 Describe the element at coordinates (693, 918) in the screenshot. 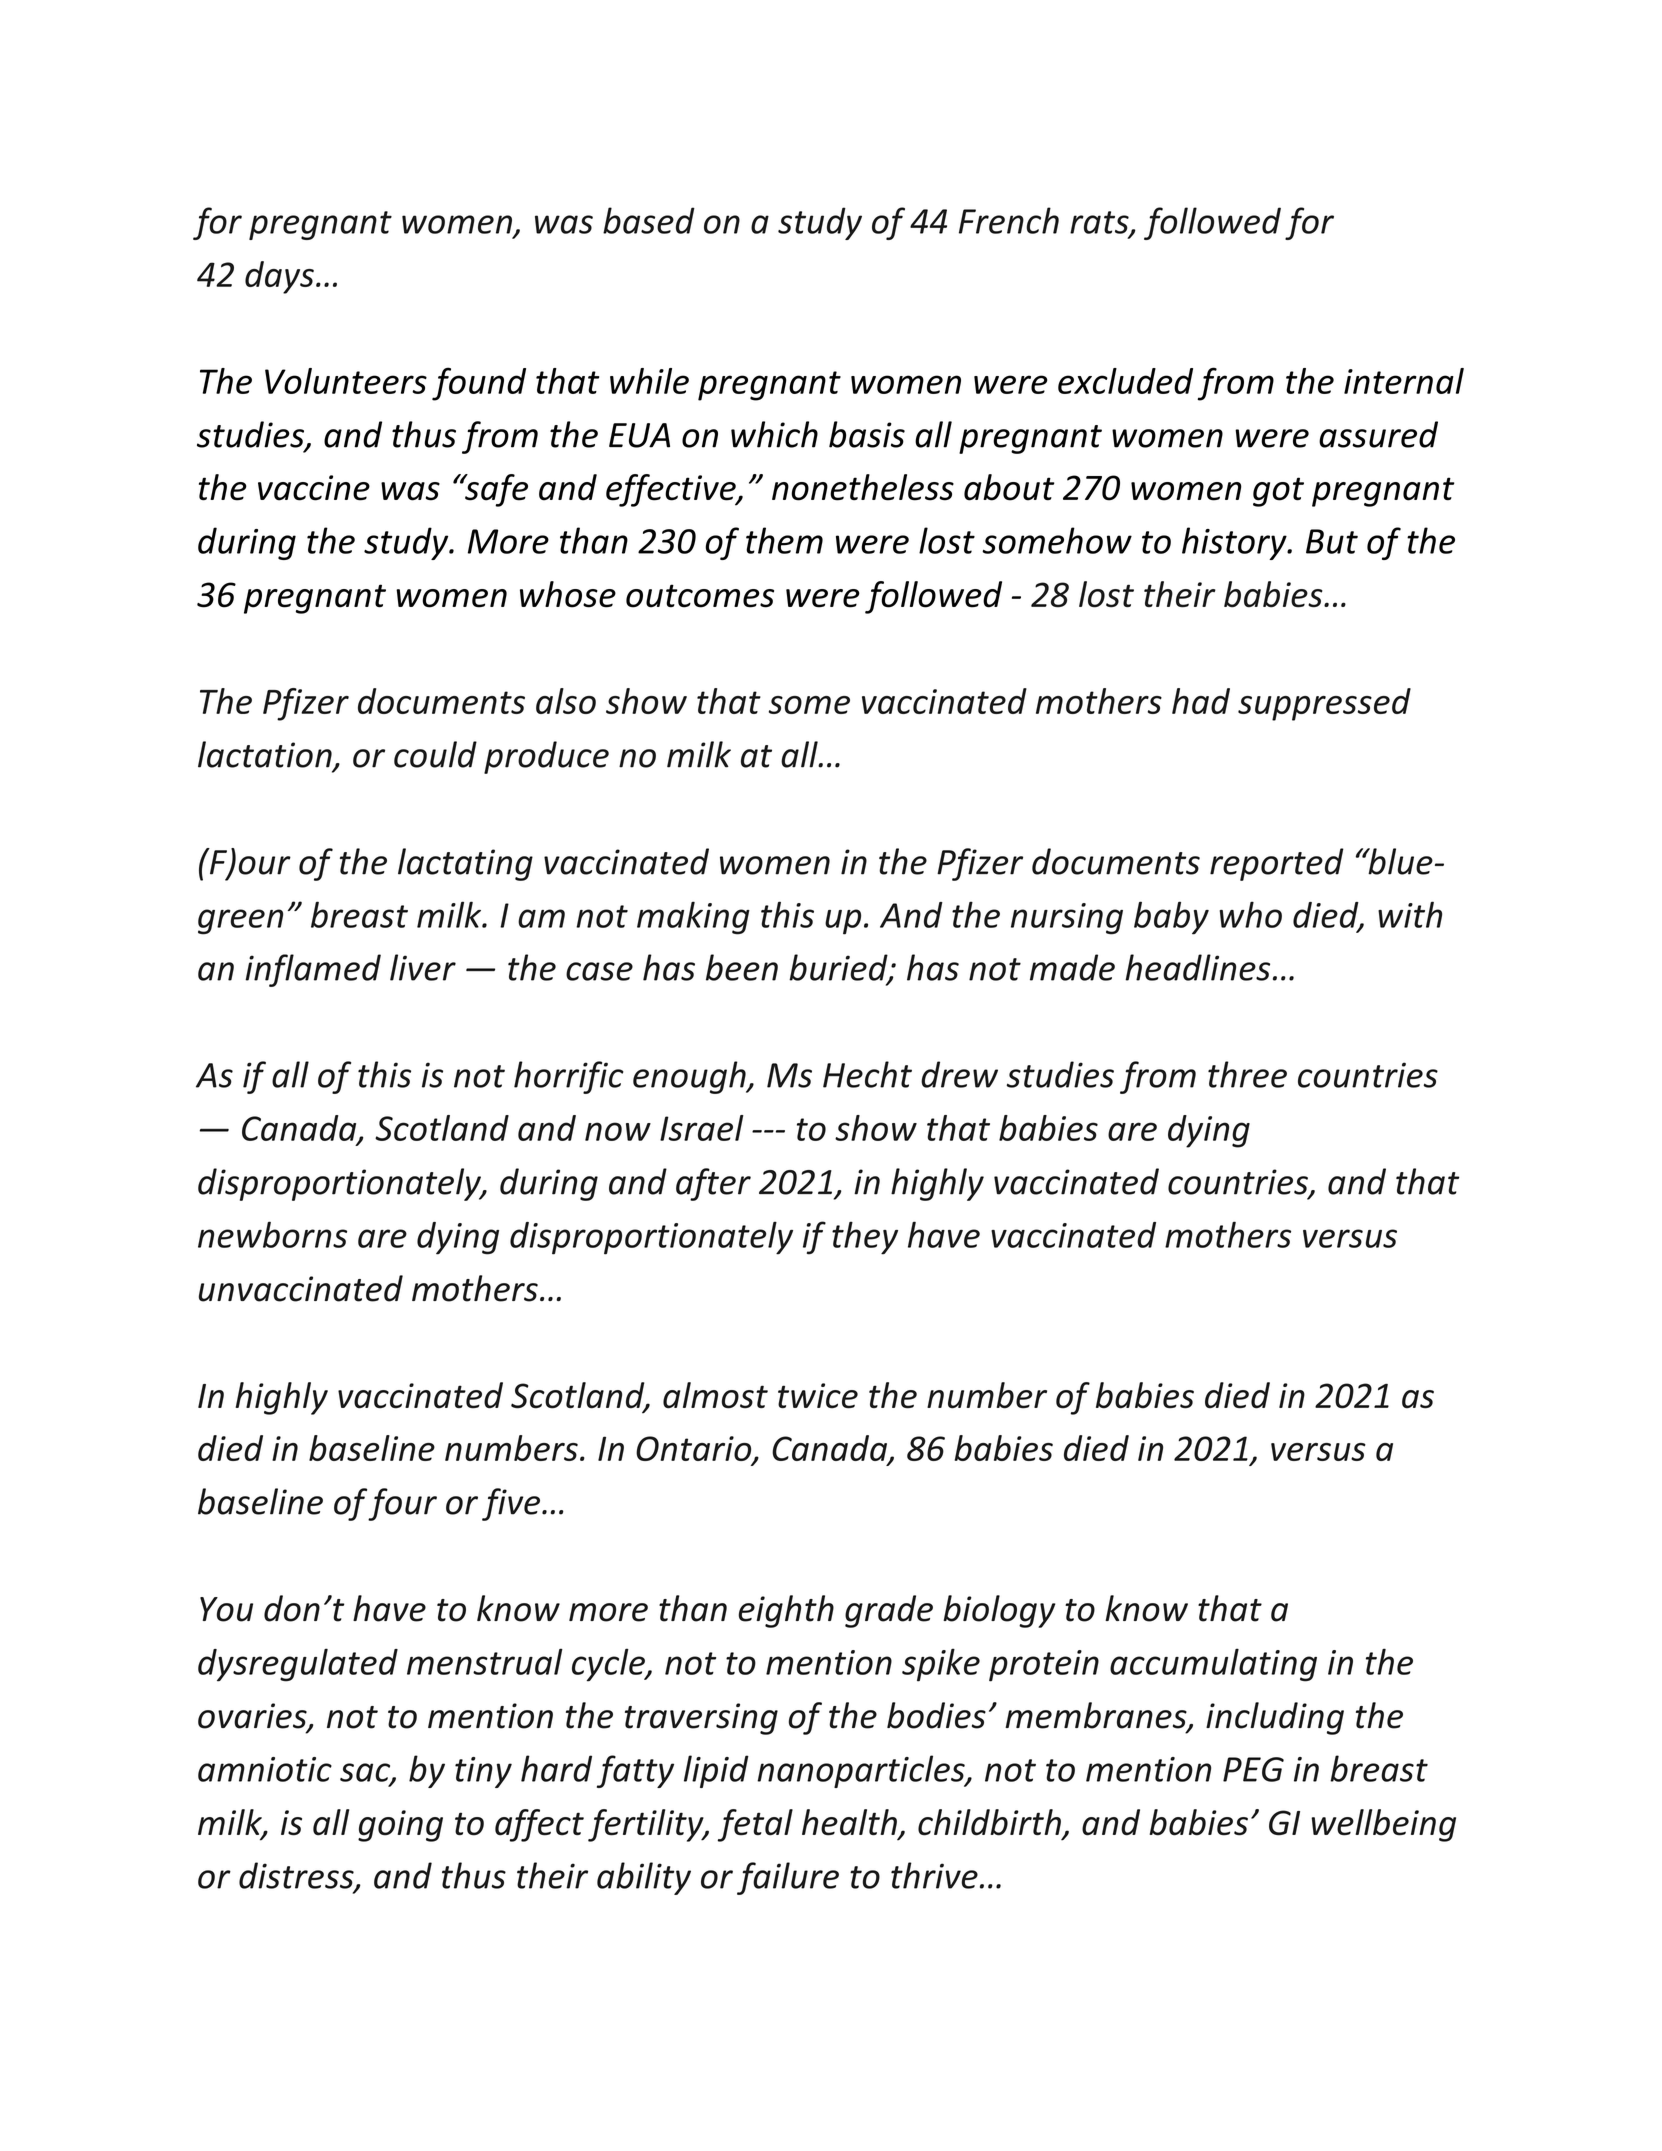

I see `making` at that location.
